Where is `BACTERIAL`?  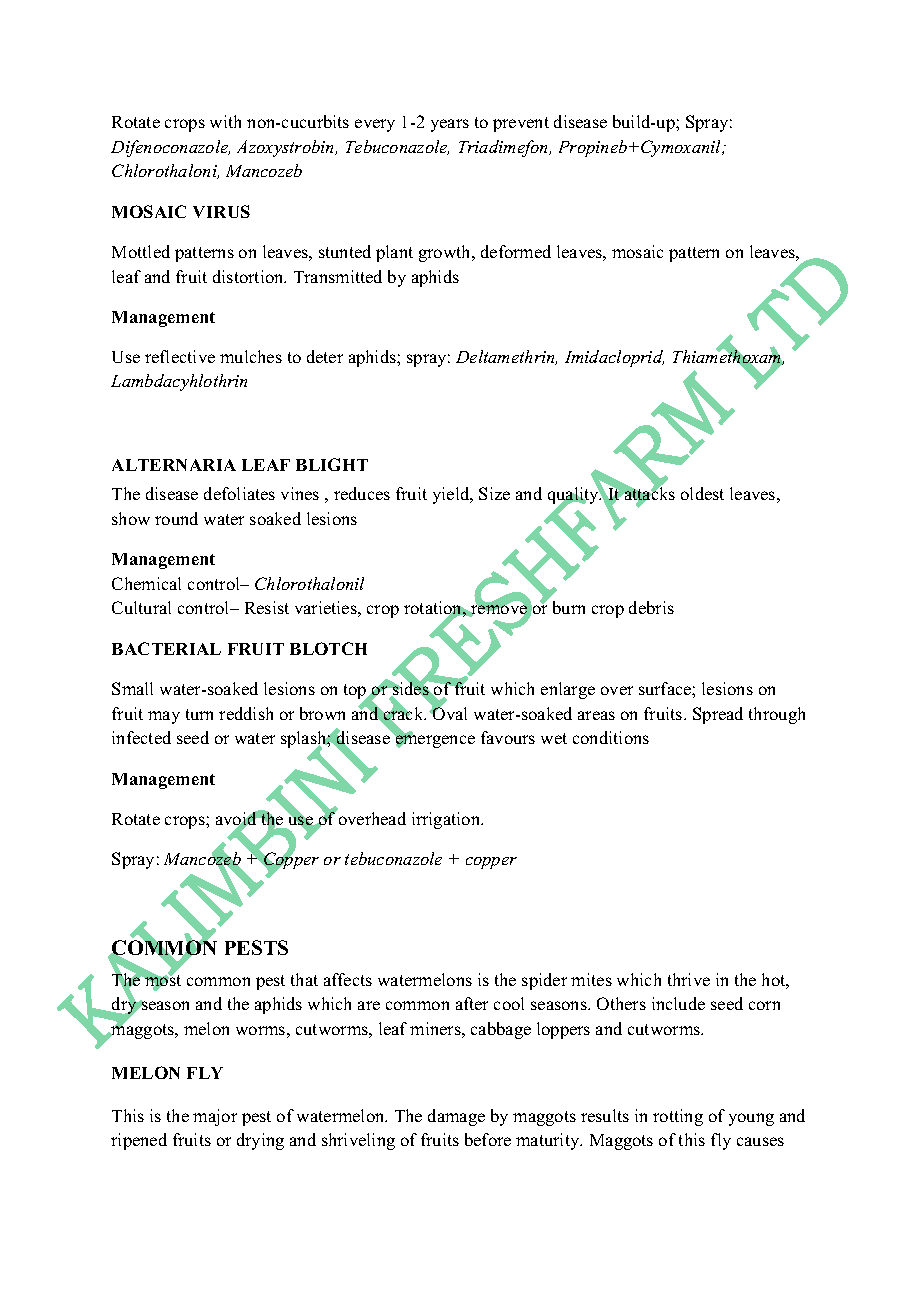 BACTERIAL is located at coordinates (166, 648).
